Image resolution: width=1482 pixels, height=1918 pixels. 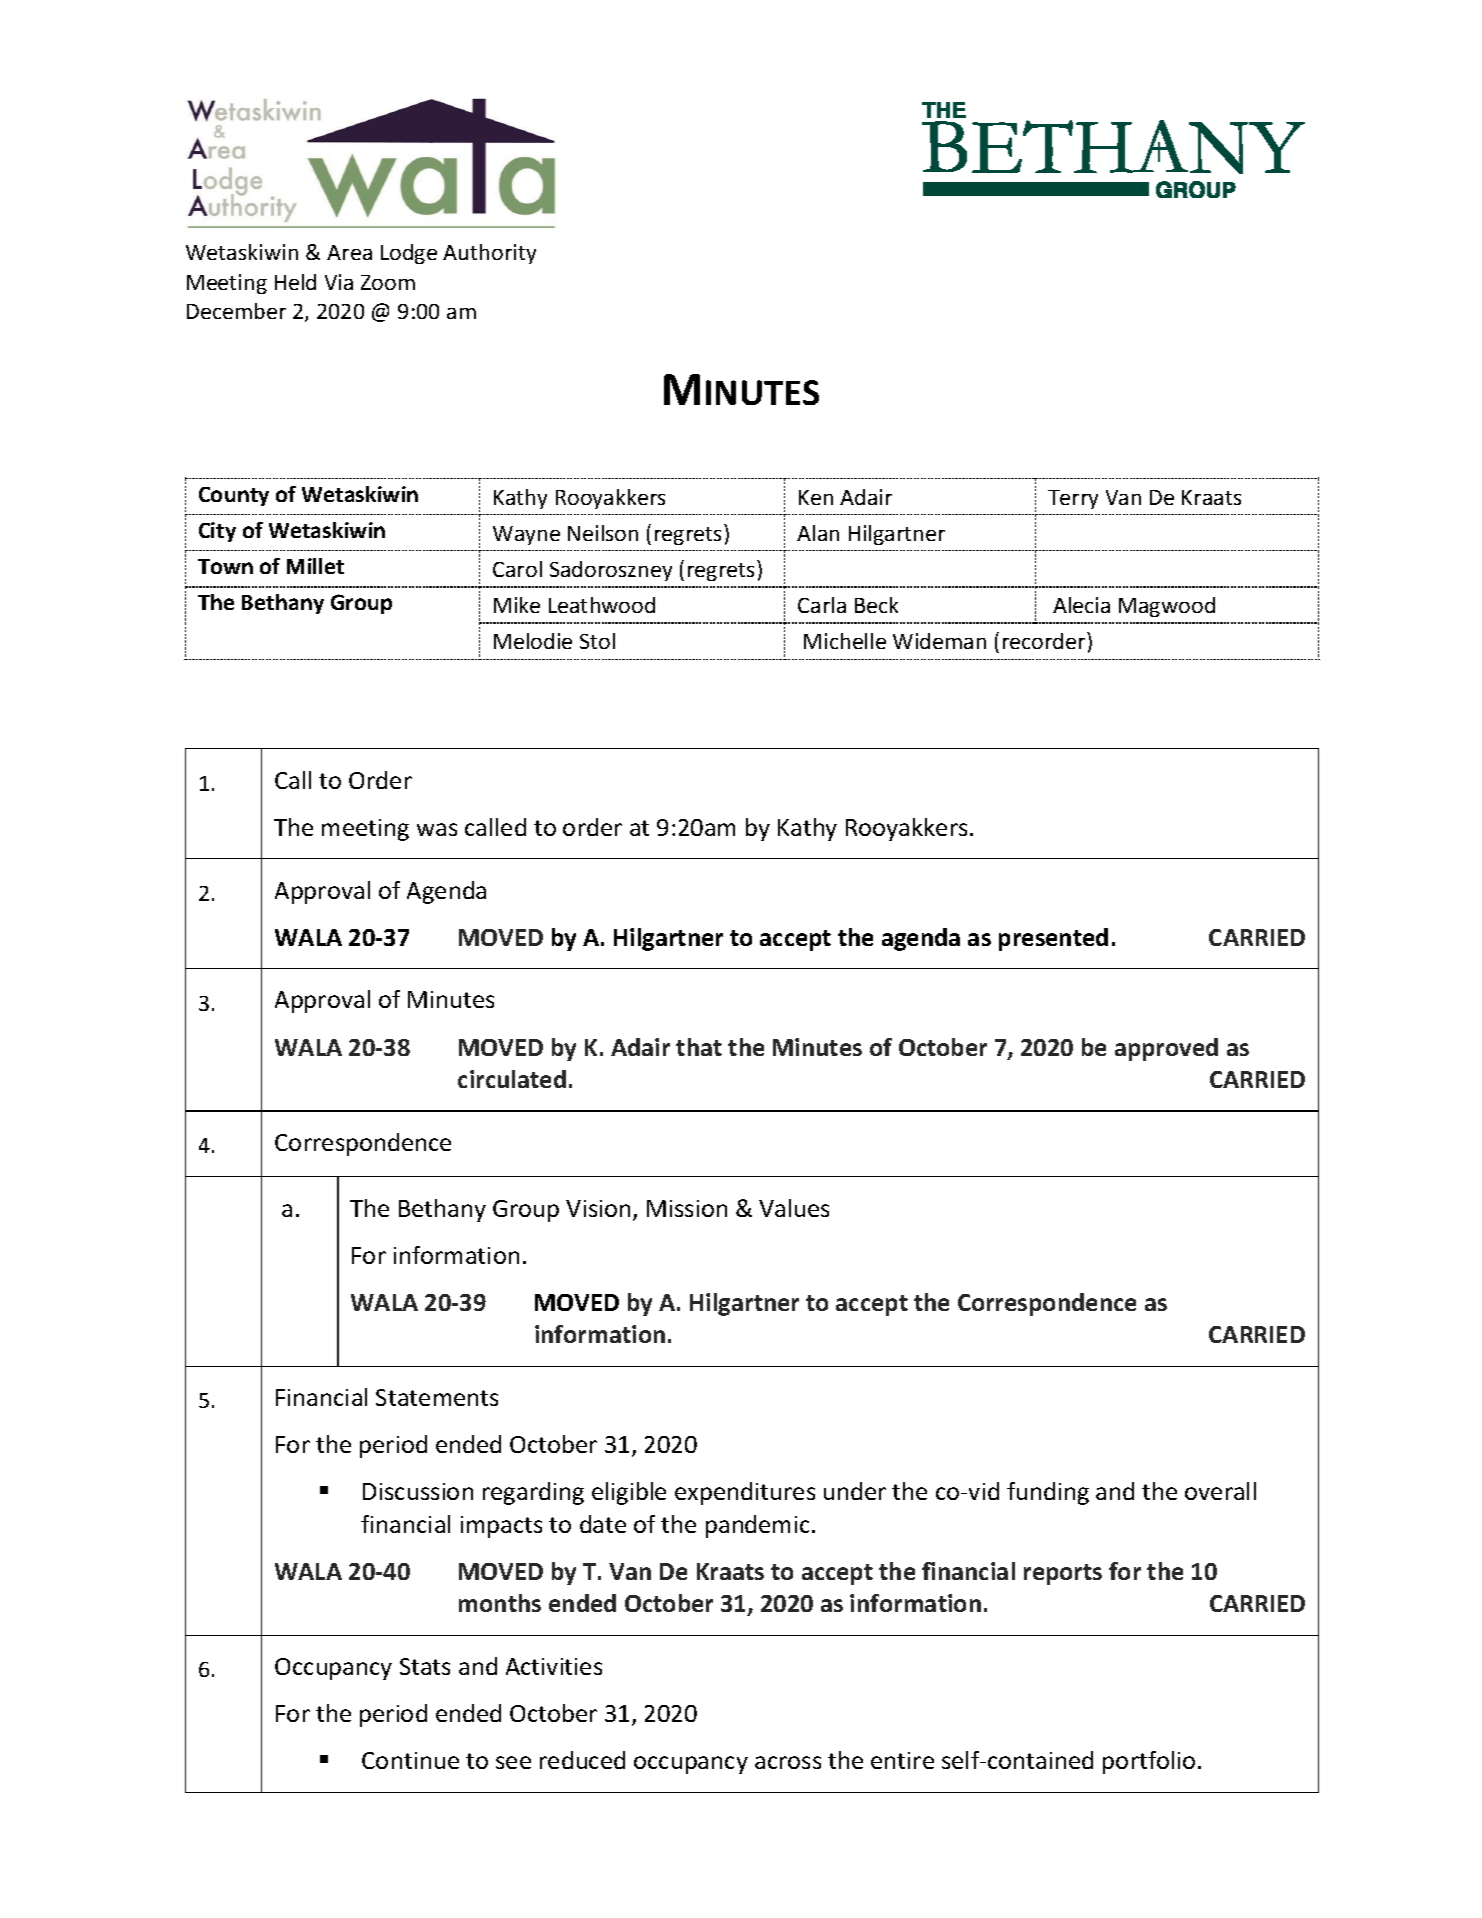 I want to click on presented, so click(x=1053, y=939).
